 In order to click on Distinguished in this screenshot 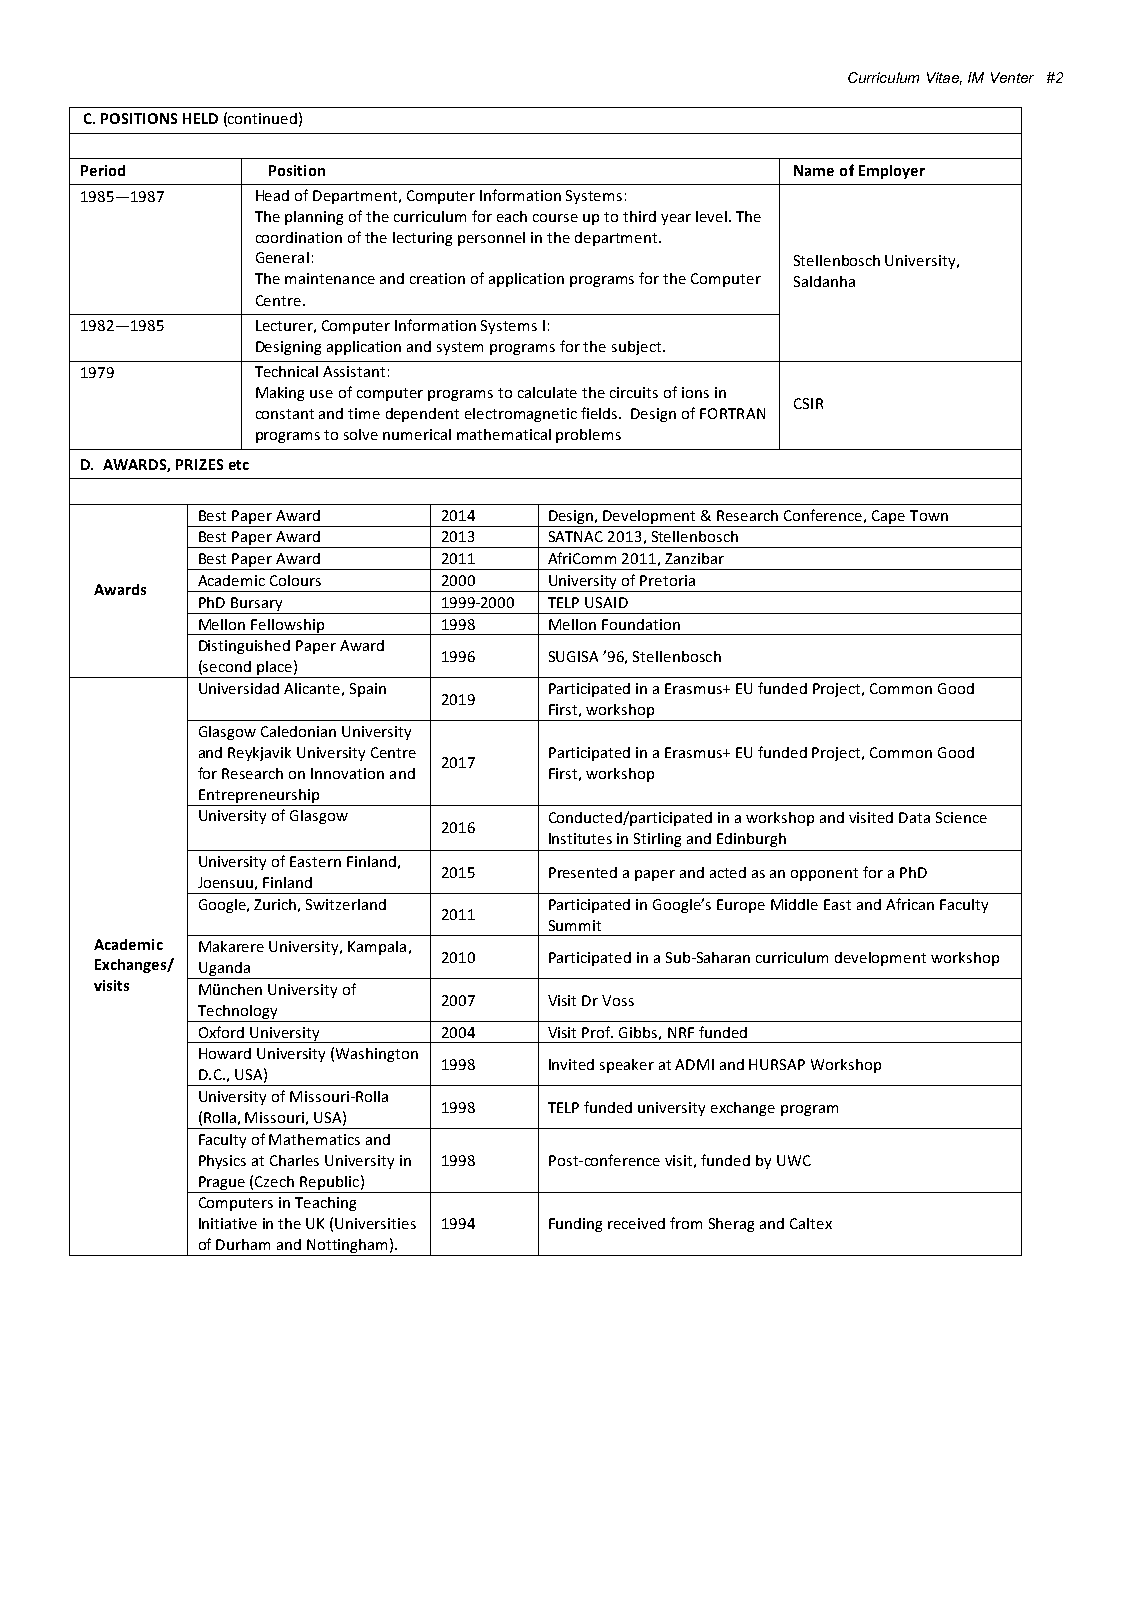, I will do `click(244, 647)`.
